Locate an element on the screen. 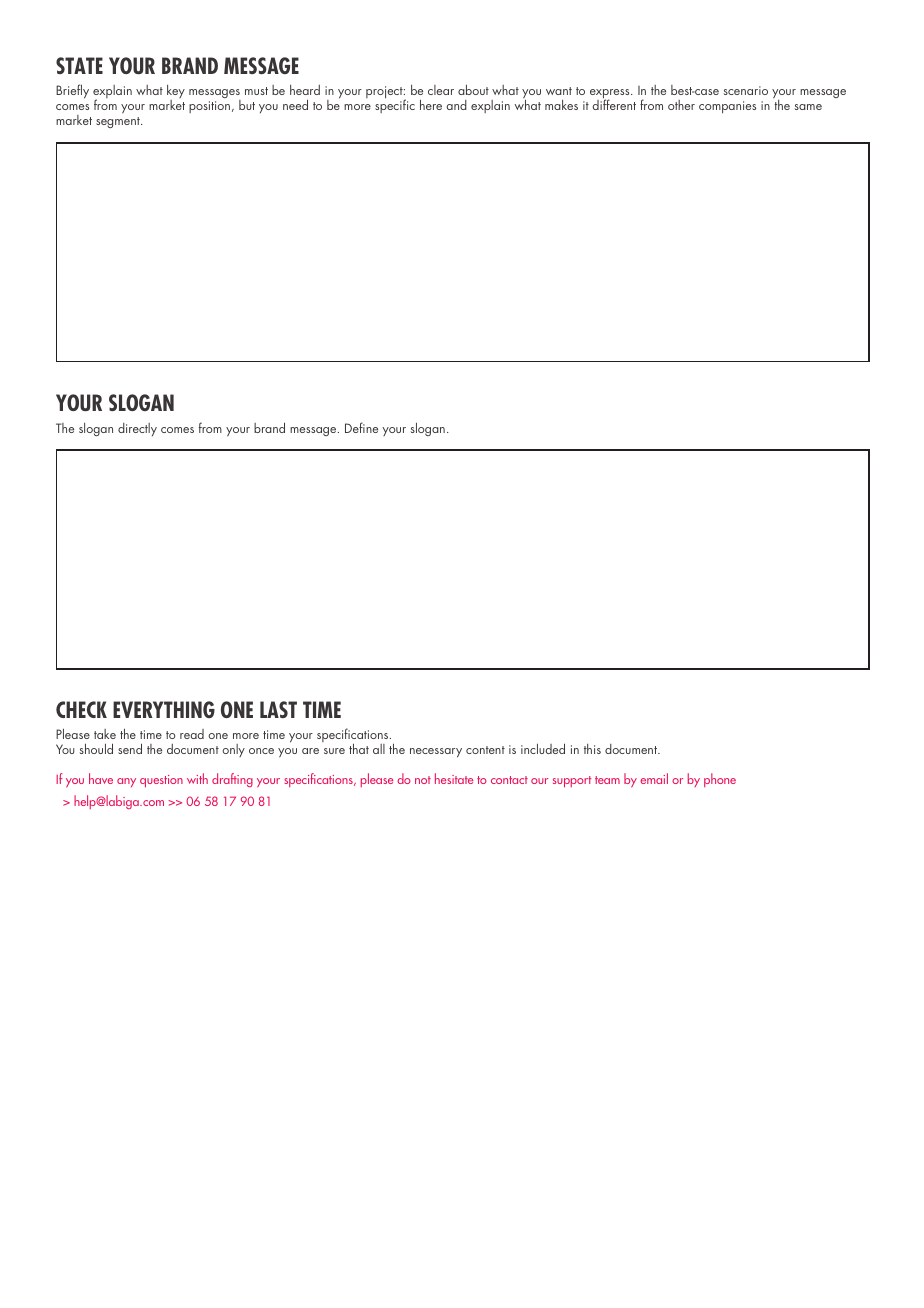 Image resolution: width=924 pixels, height=1308 pixels. scenario is located at coordinates (746, 90).
